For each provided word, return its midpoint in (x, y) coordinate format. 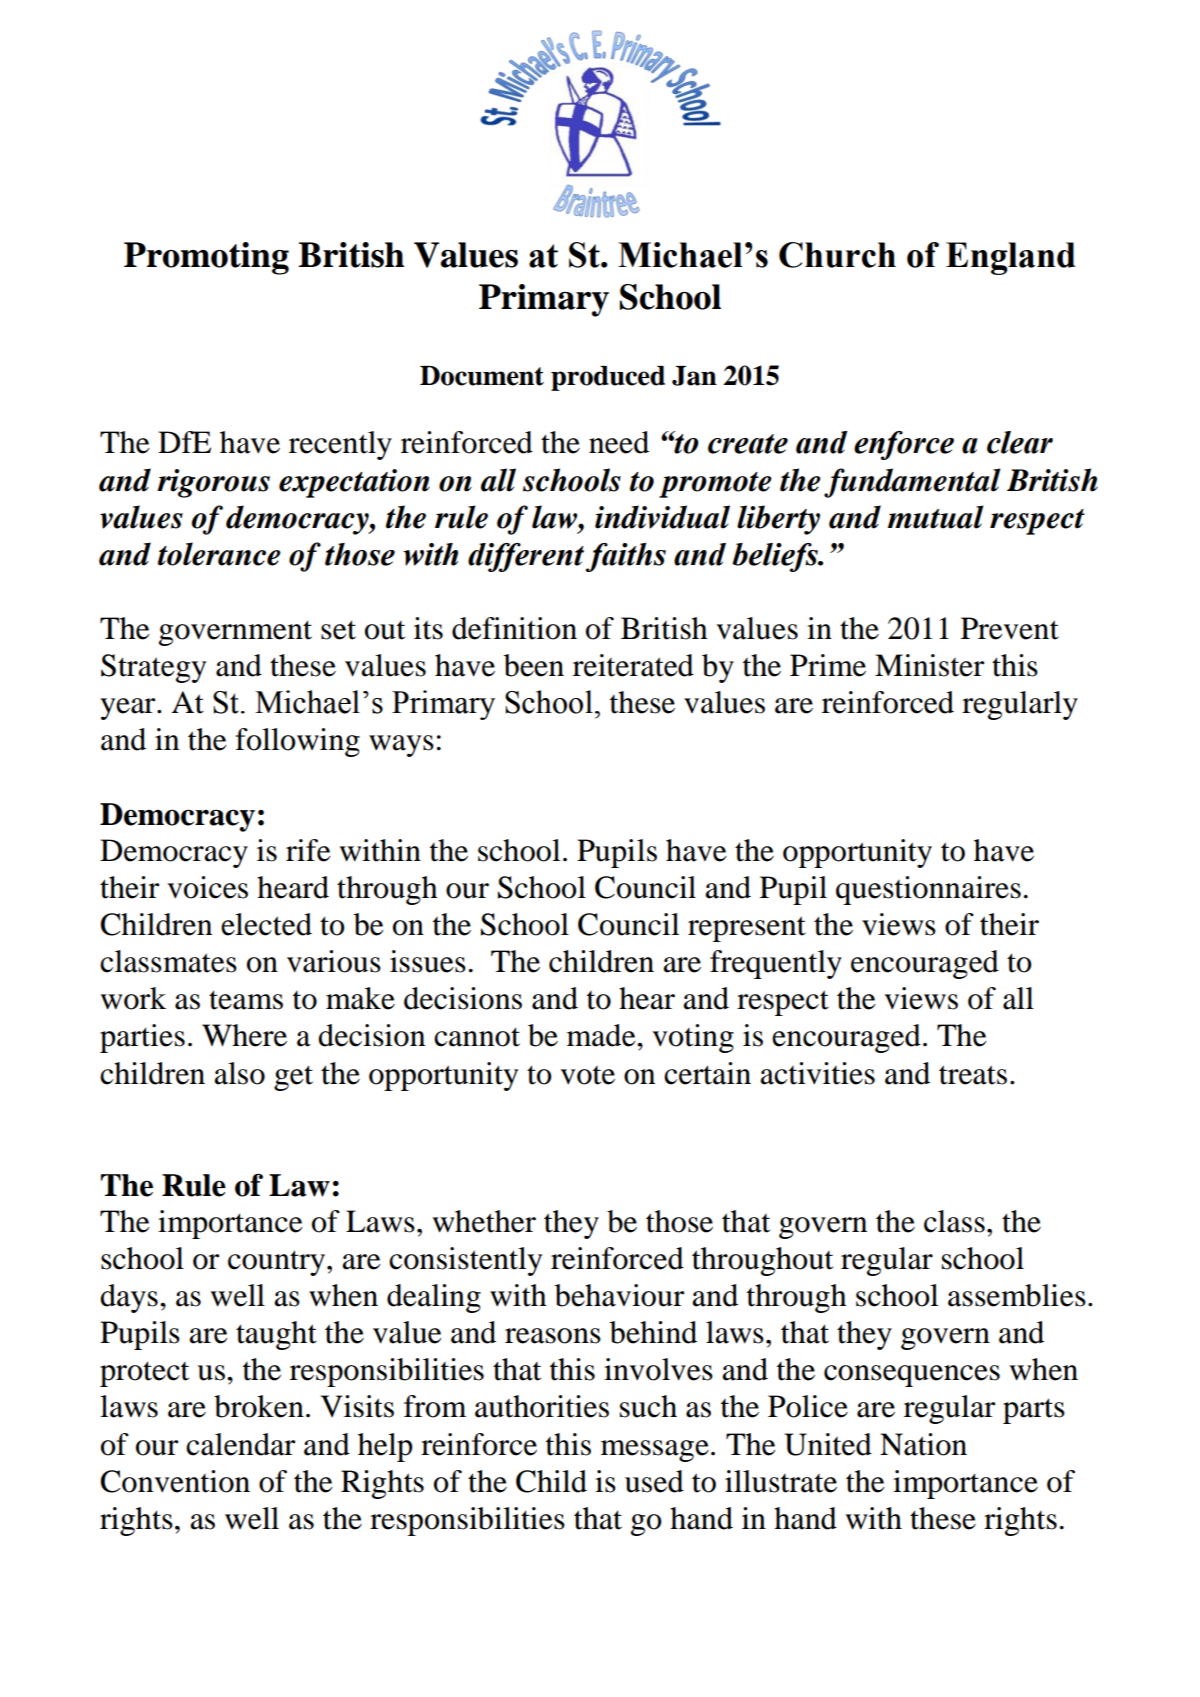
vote (587, 1075)
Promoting (206, 258)
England (1011, 258)
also (239, 1073)
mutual (935, 517)
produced (608, 378)
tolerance (219, 554)
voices (207, 887)
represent (747, 929)
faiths (625, 557)
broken (259, 1406)
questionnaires (928, 890)
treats (973, 1075)
